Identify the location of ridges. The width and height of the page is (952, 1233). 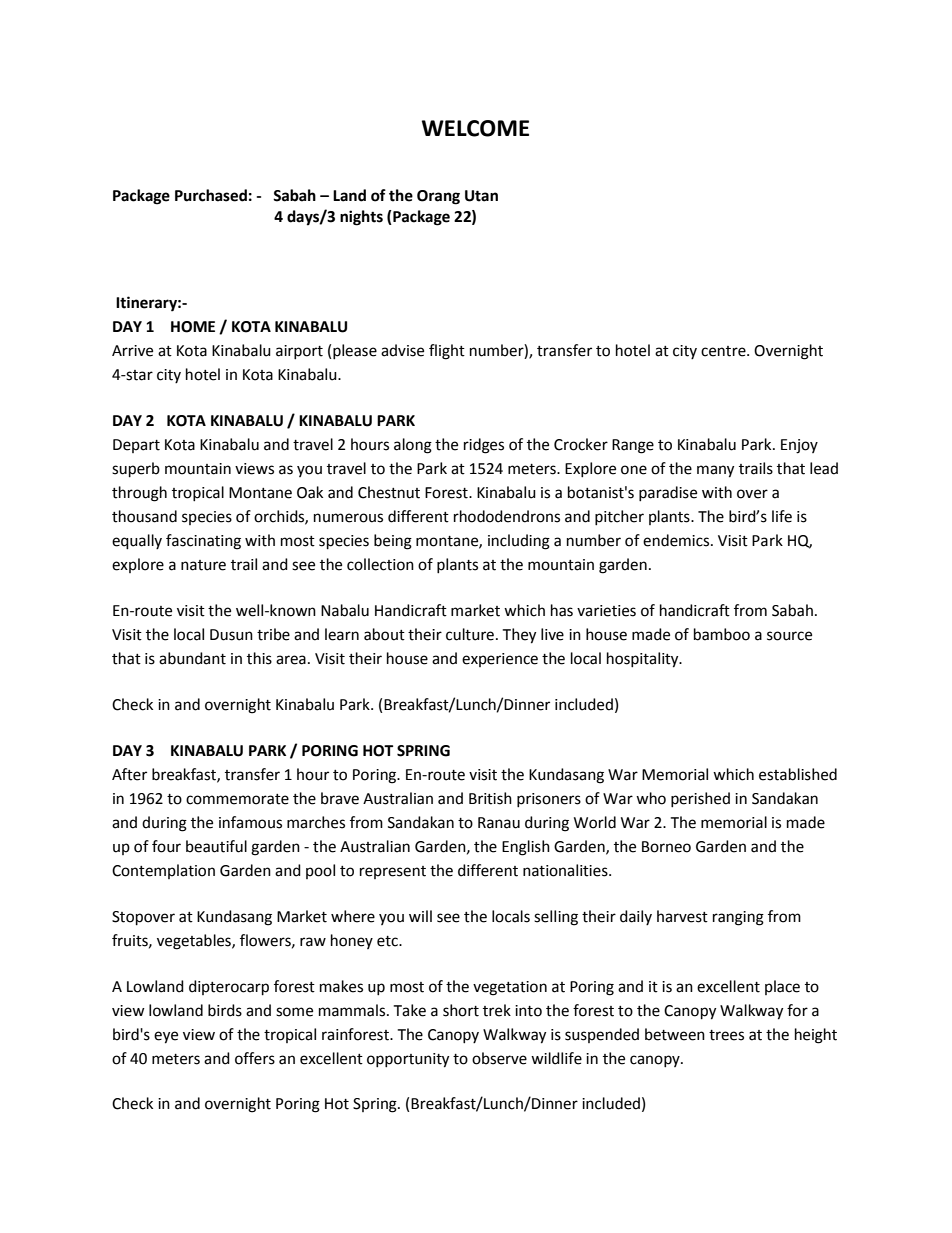
(484, 446).
